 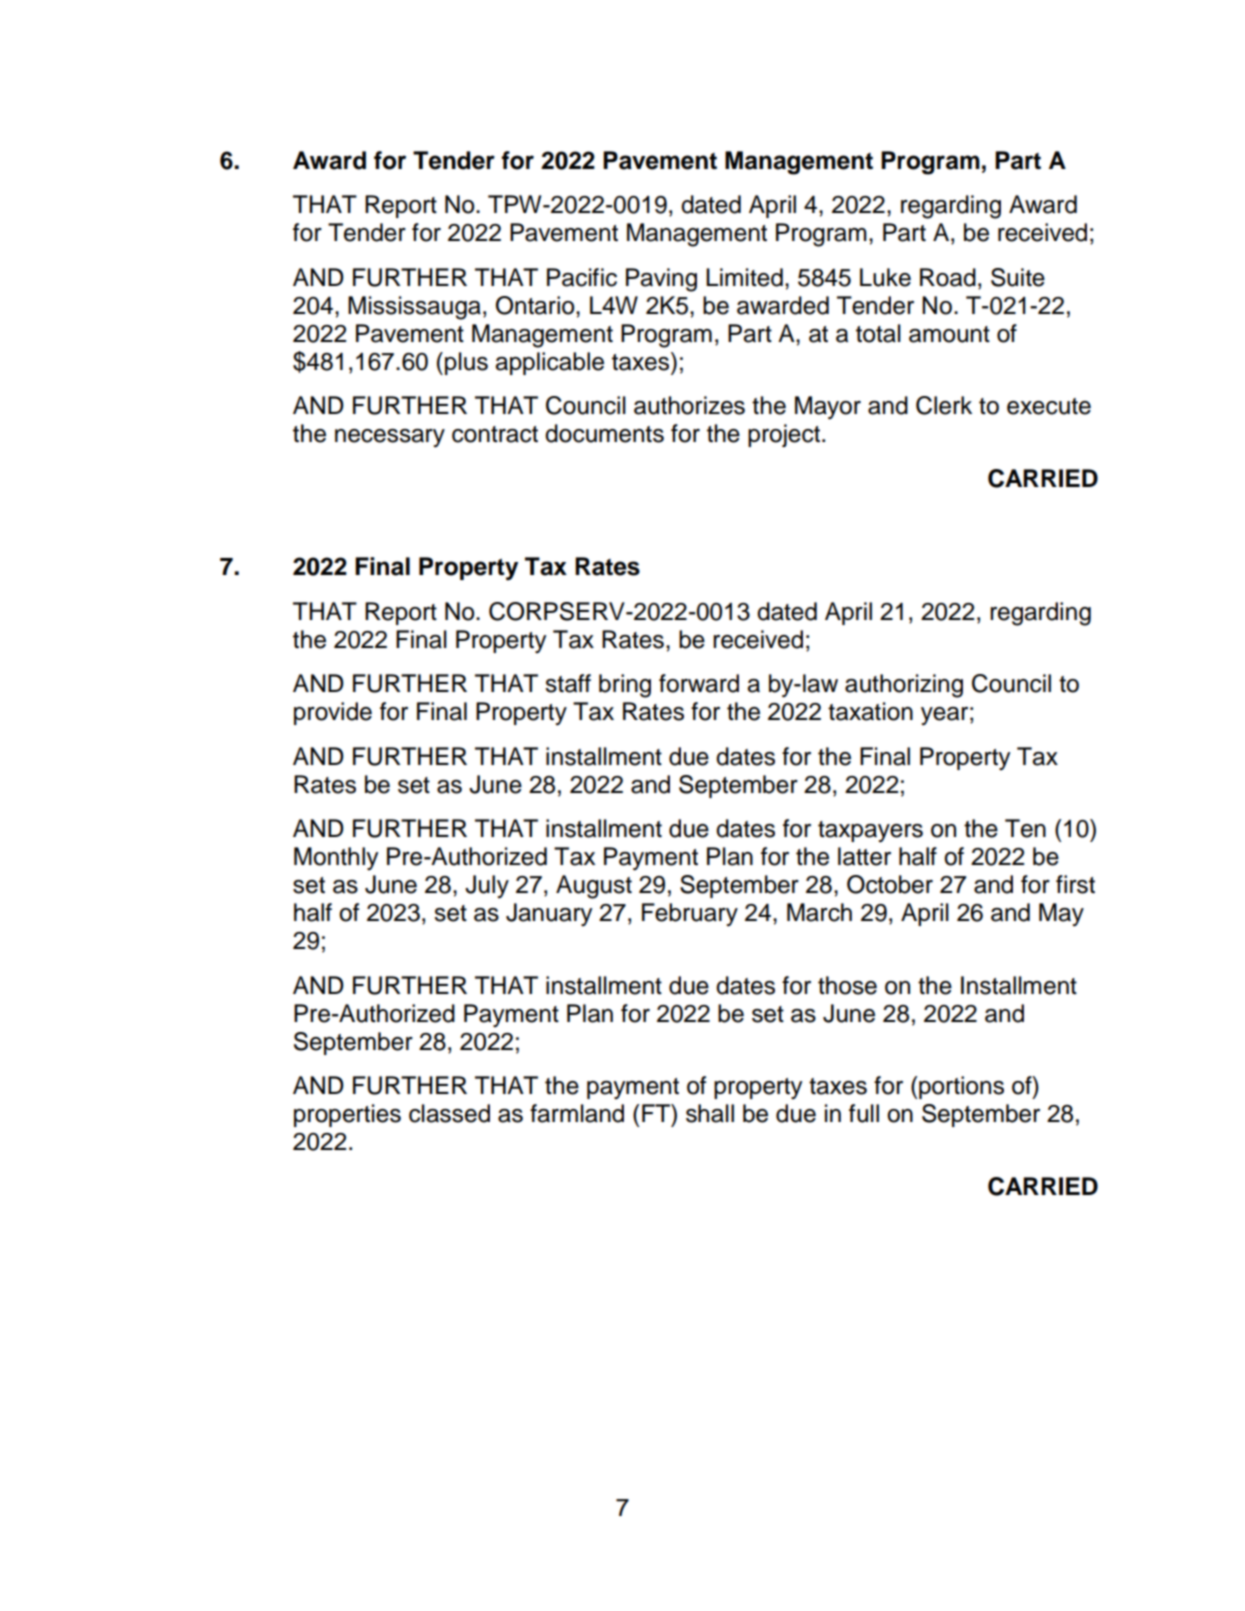 What do you see at coordinates (333, 713) in the screenshot?
I see `provide` at bounding box center [333, 713].
